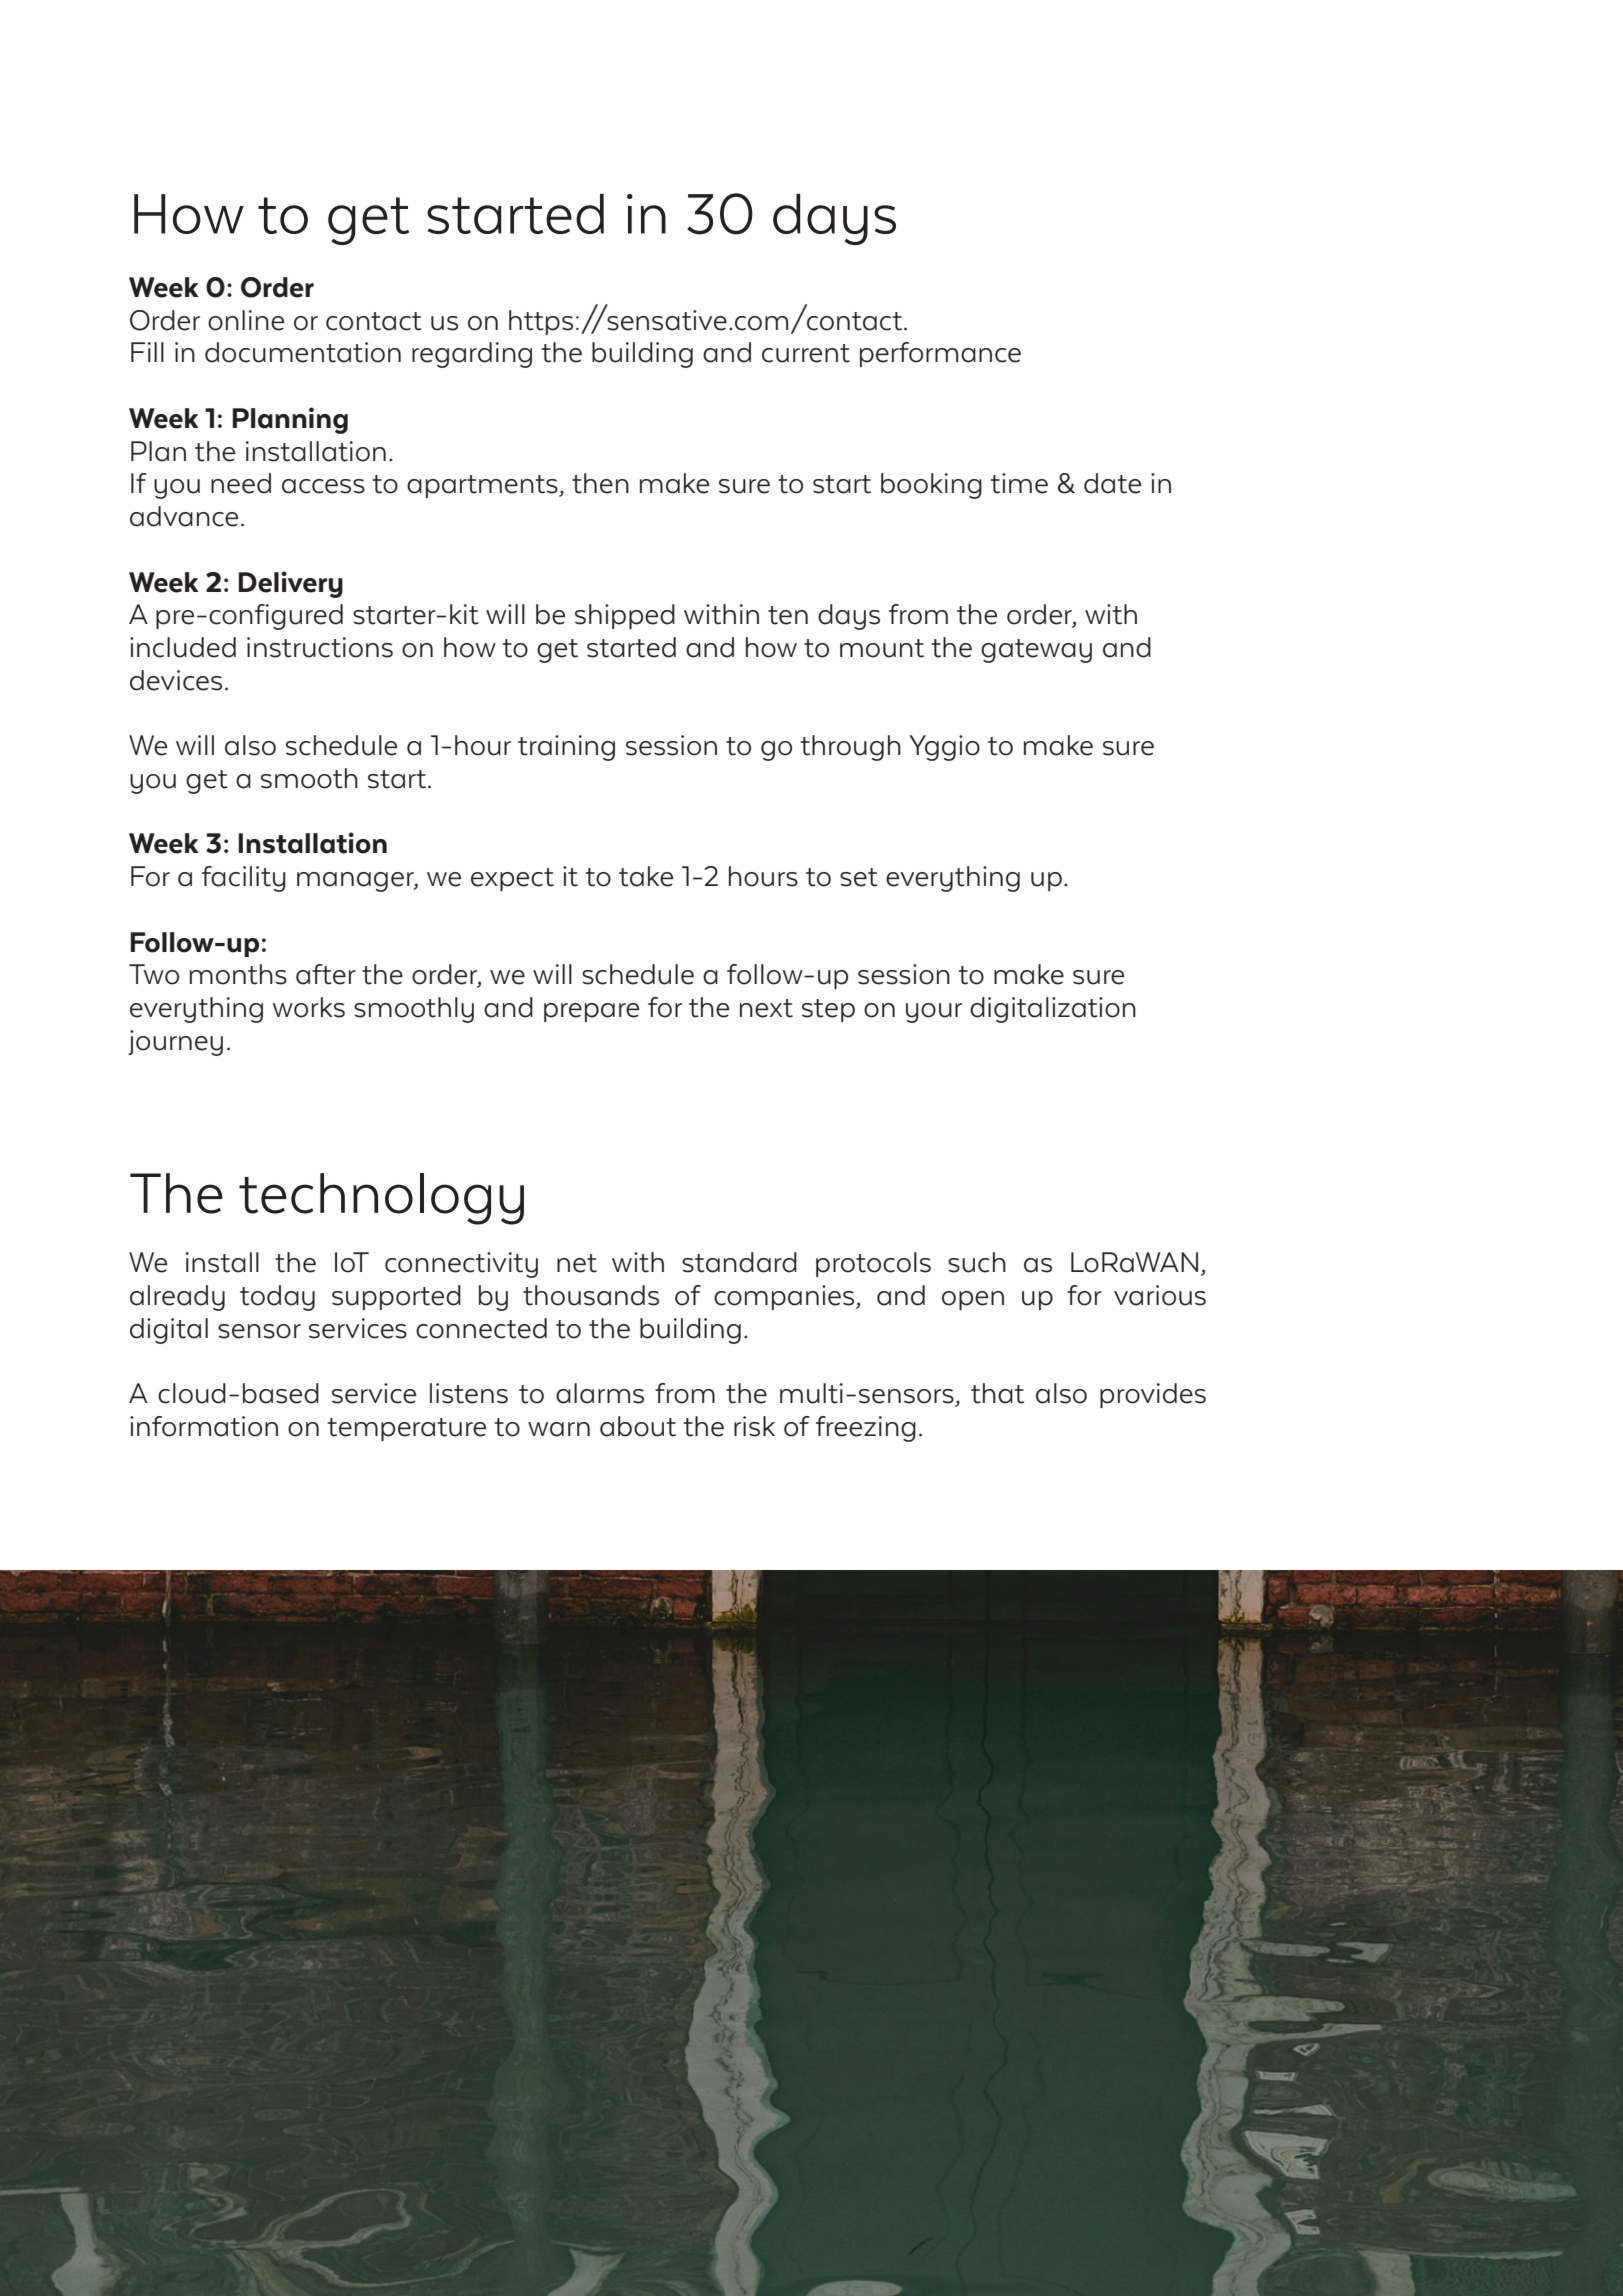  What do you see at coordinates (1036, 651) in the image?
I see `gateway` at bounding box center [1036, 651].
